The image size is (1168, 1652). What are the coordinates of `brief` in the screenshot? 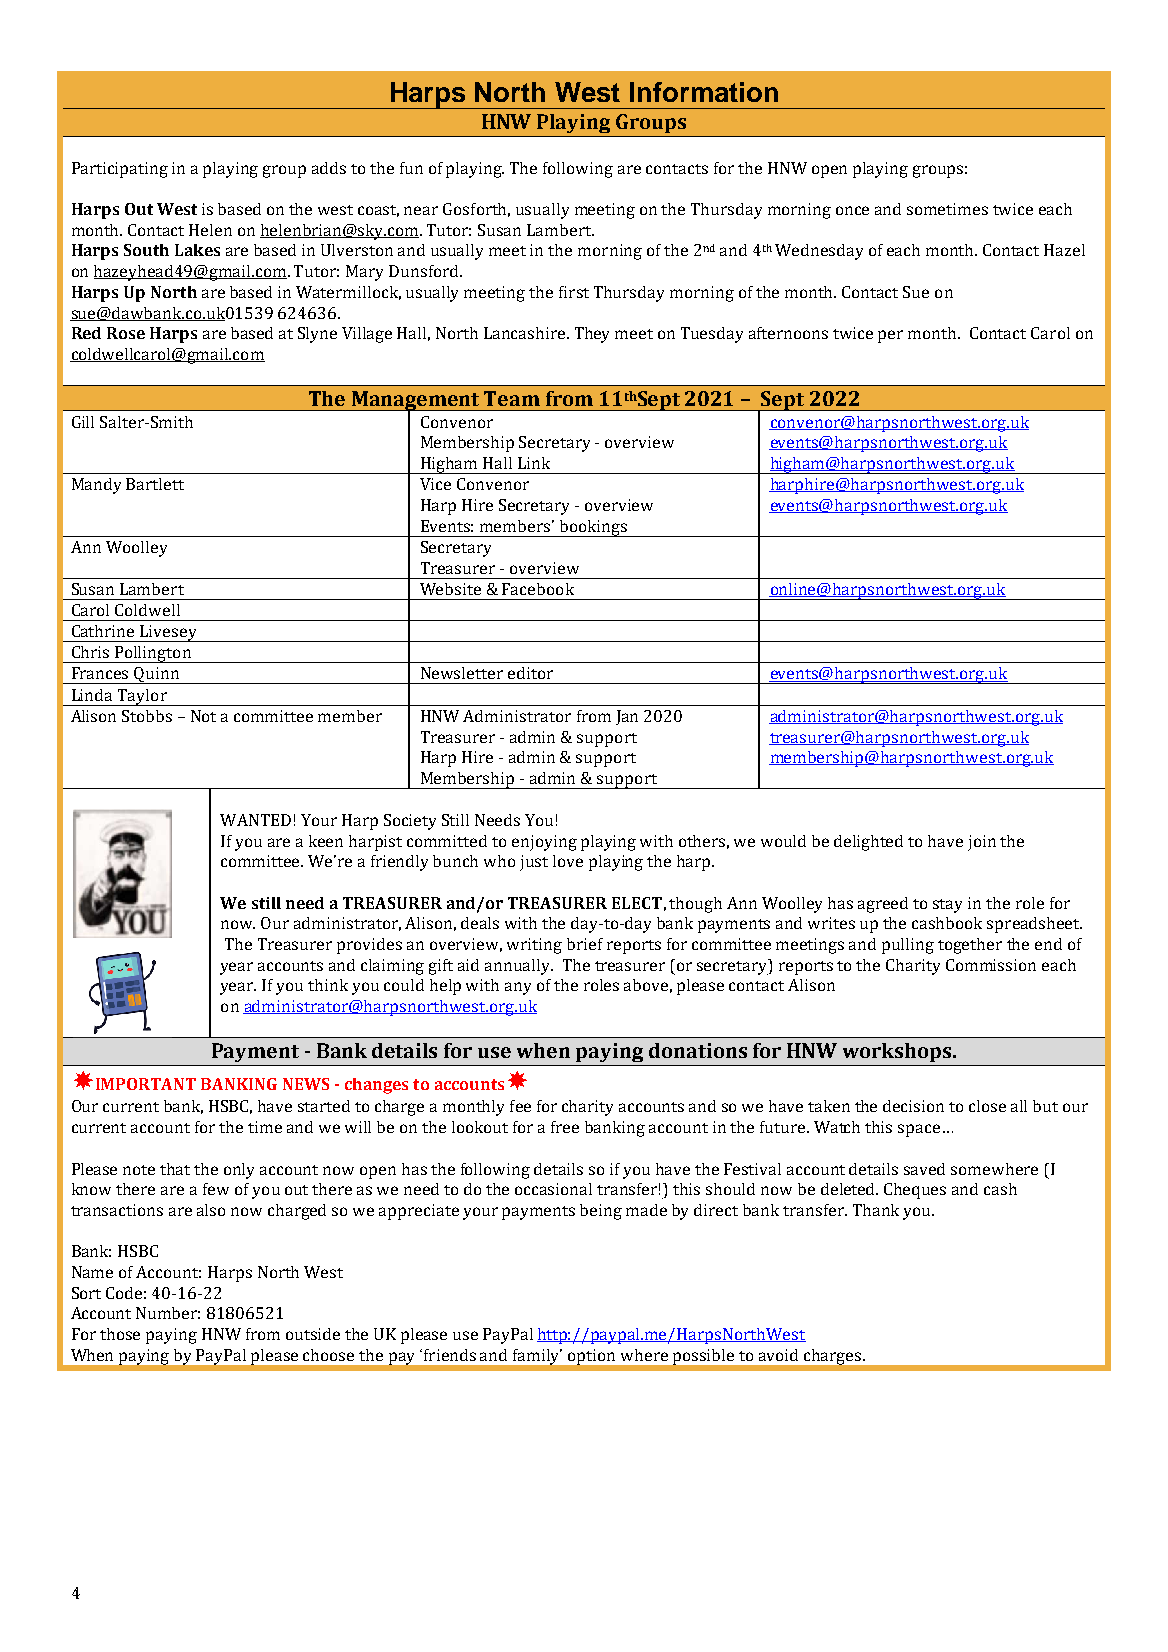 It's located at (585, 944).
